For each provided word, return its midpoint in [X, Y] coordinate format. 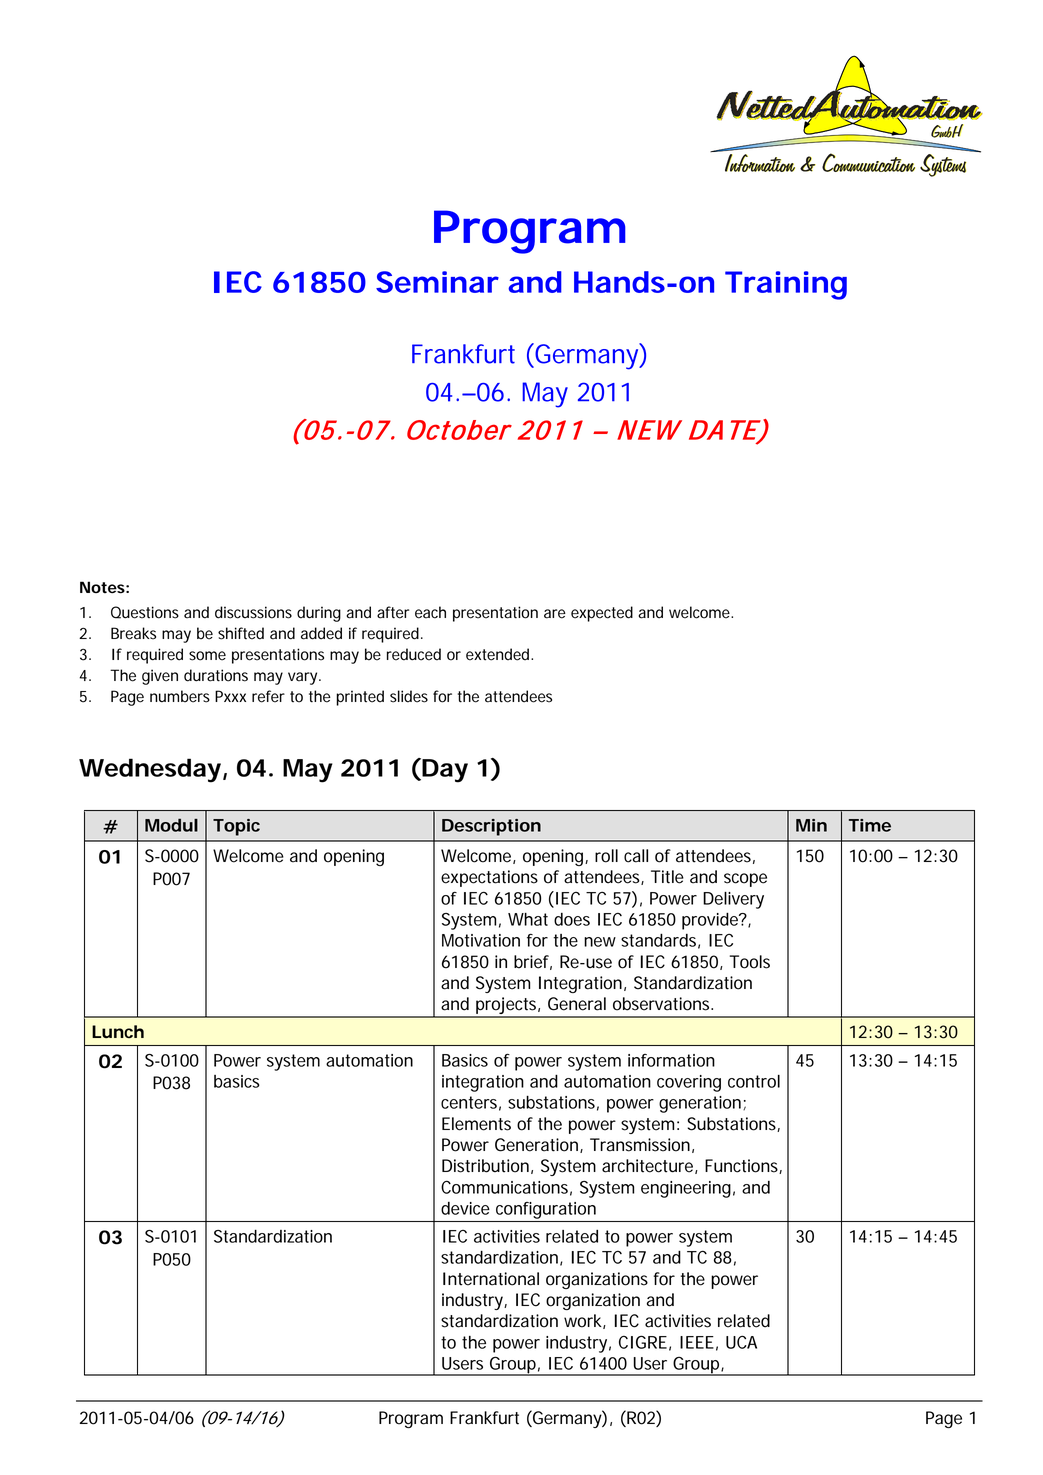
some [207, 656]
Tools [750, 962]
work [585, 1321]
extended [499, 654]
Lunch [118, 1031]
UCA [741, 1342]
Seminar [437, 282]
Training [786, 285]
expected [602, 614]
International [491, 1279]
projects [507, 1007]
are [555, 614]
